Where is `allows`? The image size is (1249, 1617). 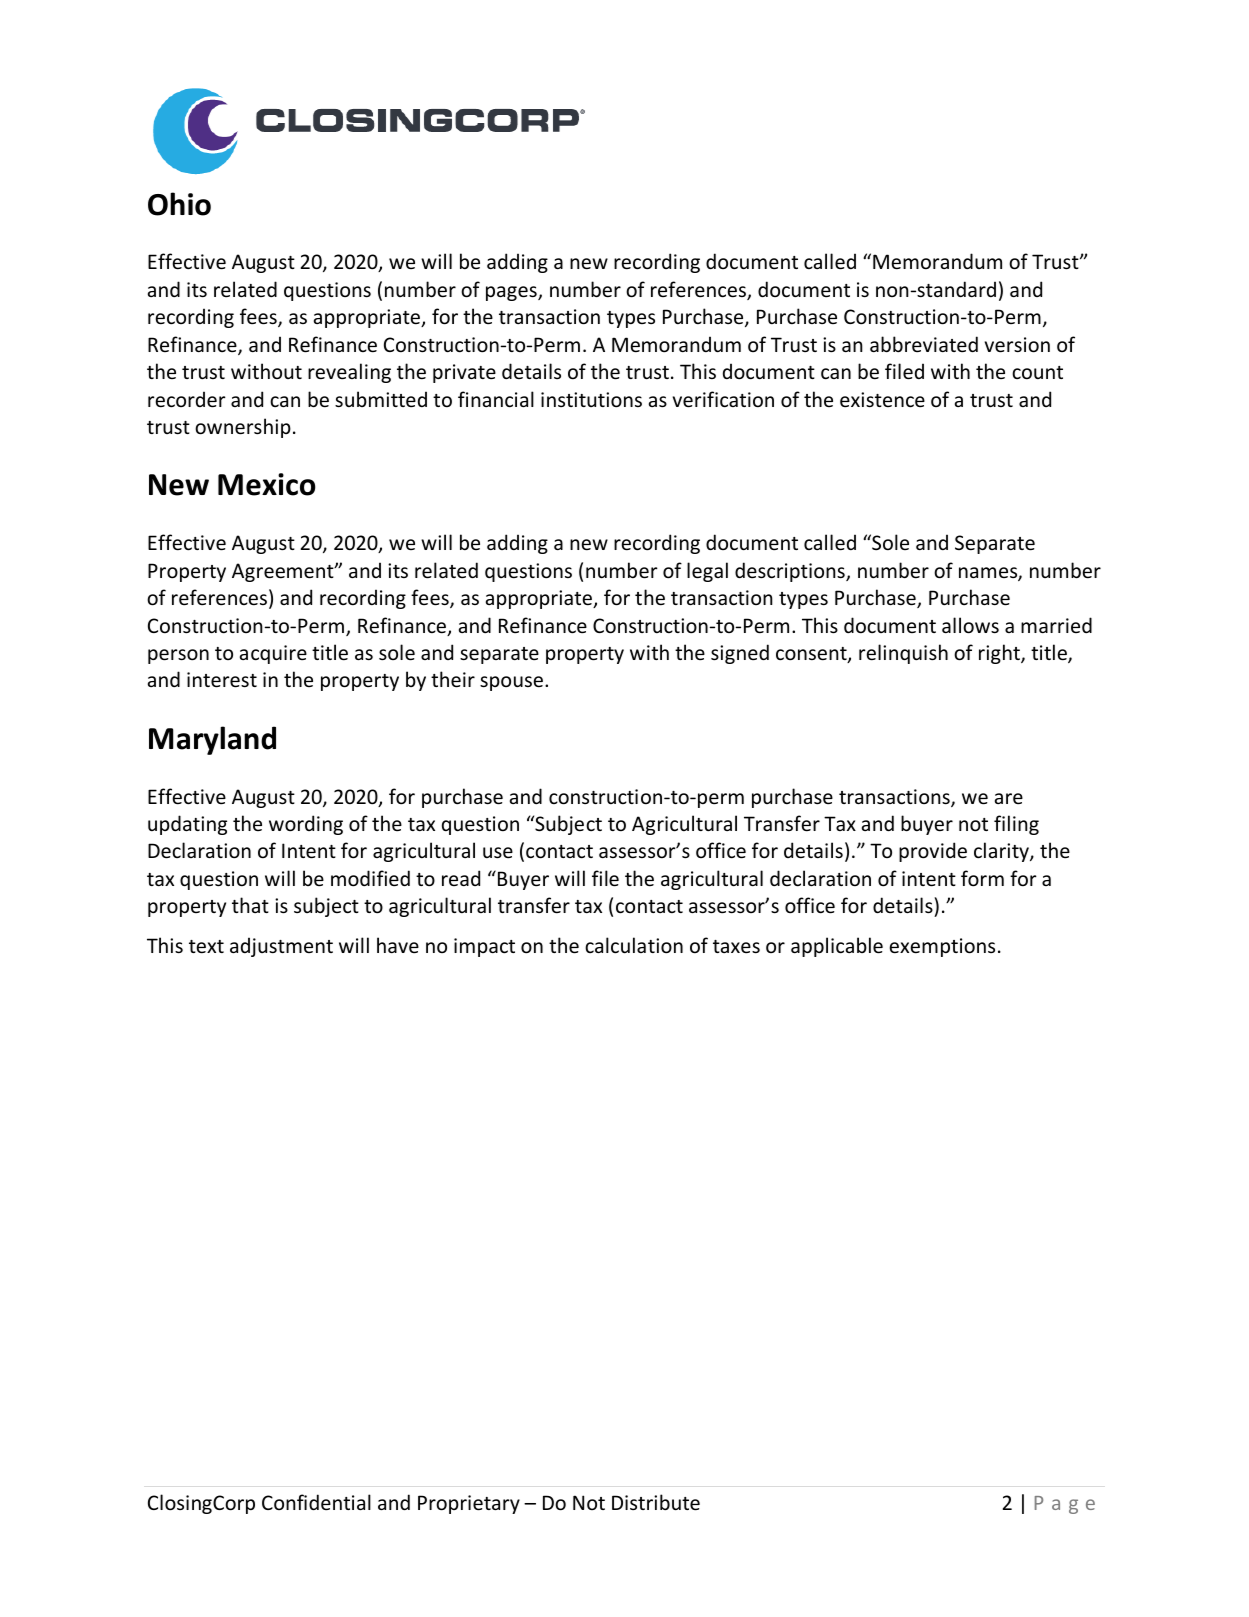
allows is located at coordinates (970, 625).
